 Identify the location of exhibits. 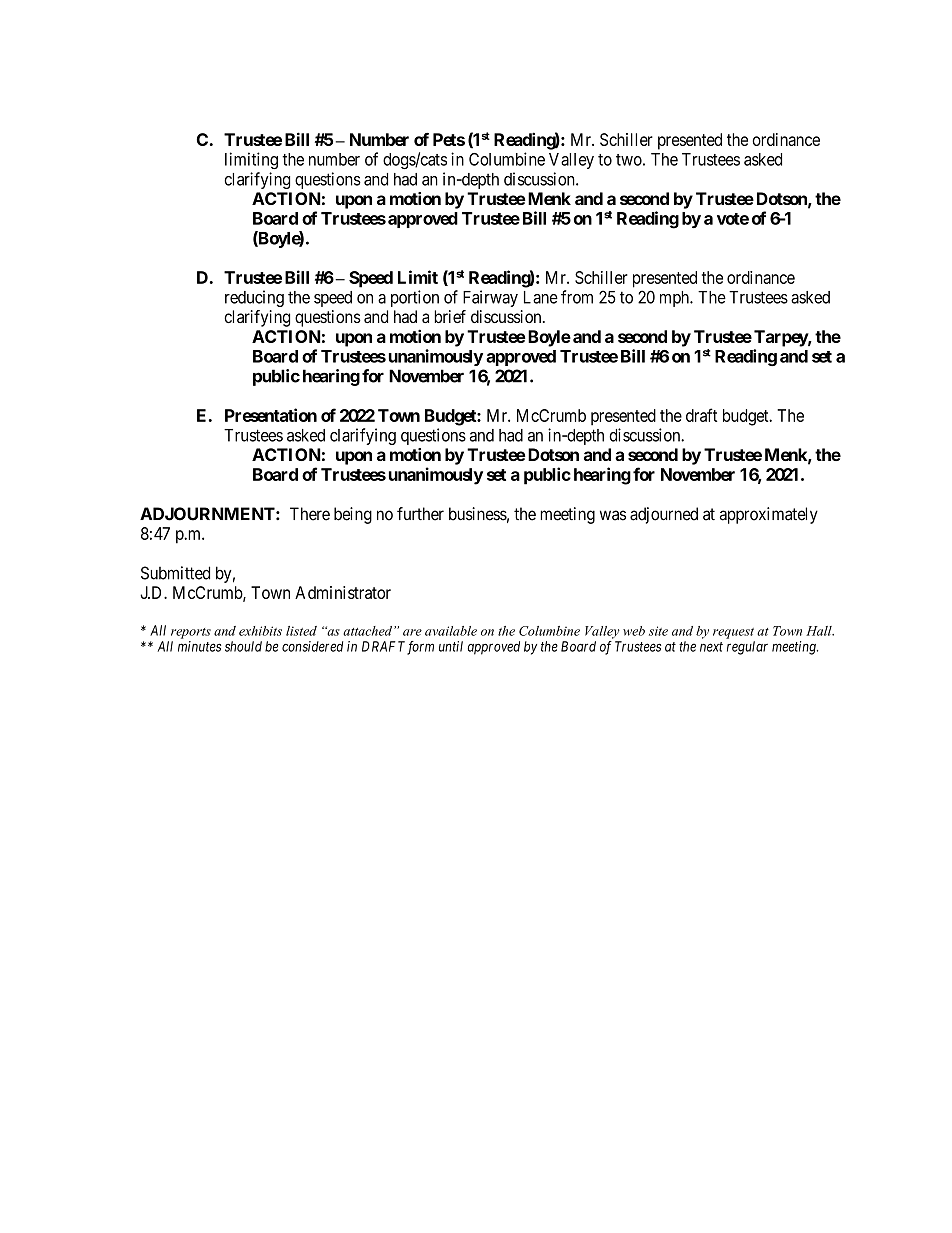
(260, 631).
